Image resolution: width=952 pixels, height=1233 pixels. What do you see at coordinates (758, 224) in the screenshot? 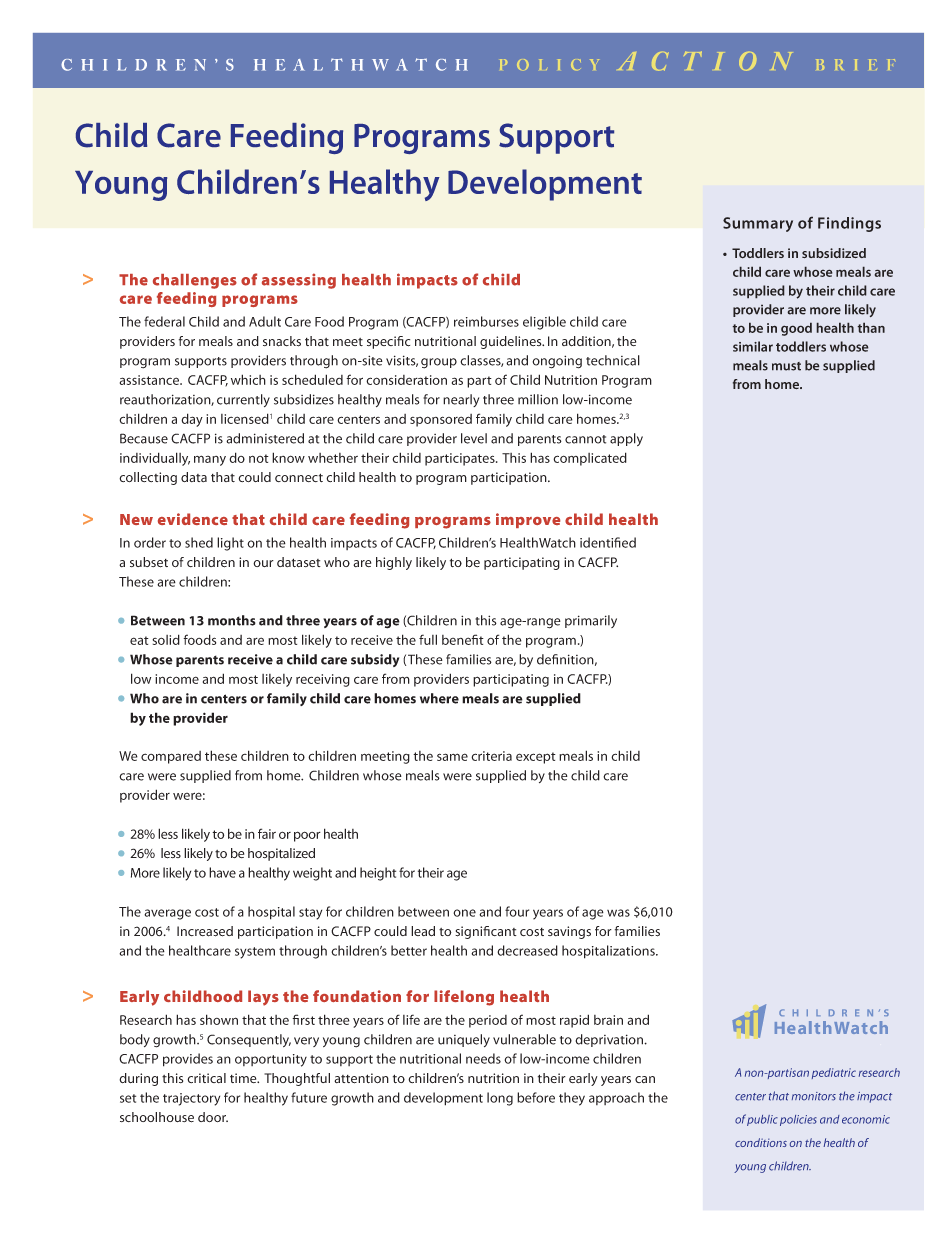
I see `Summary` at bounding box center [758, 224].
